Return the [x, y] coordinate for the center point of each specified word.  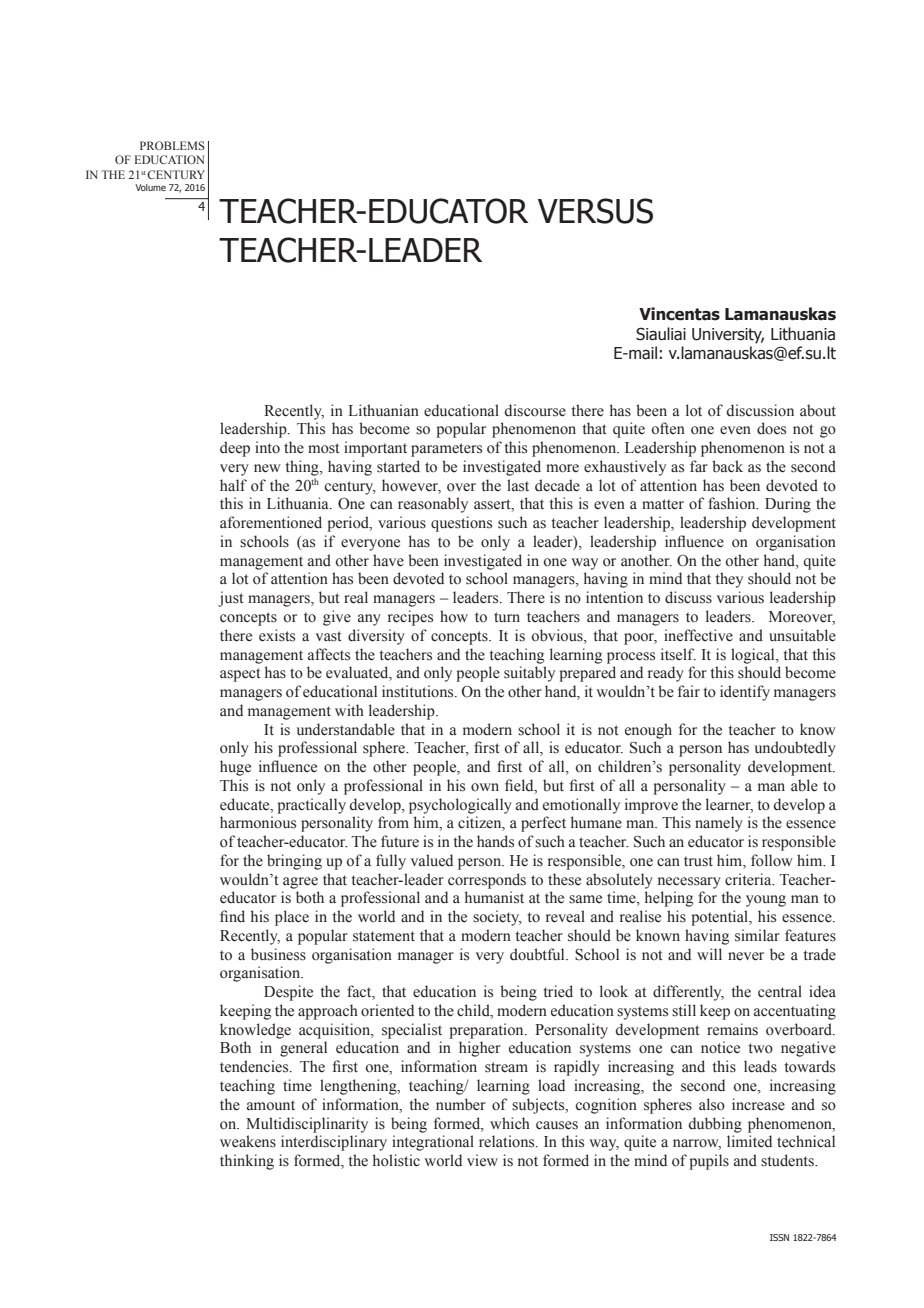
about [818, 410]
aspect [240, 675]
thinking [247, 1162]
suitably [529, 674]
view [482, 1160]
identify [745, 693]
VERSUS [595, 211]
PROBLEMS [172, 145]
